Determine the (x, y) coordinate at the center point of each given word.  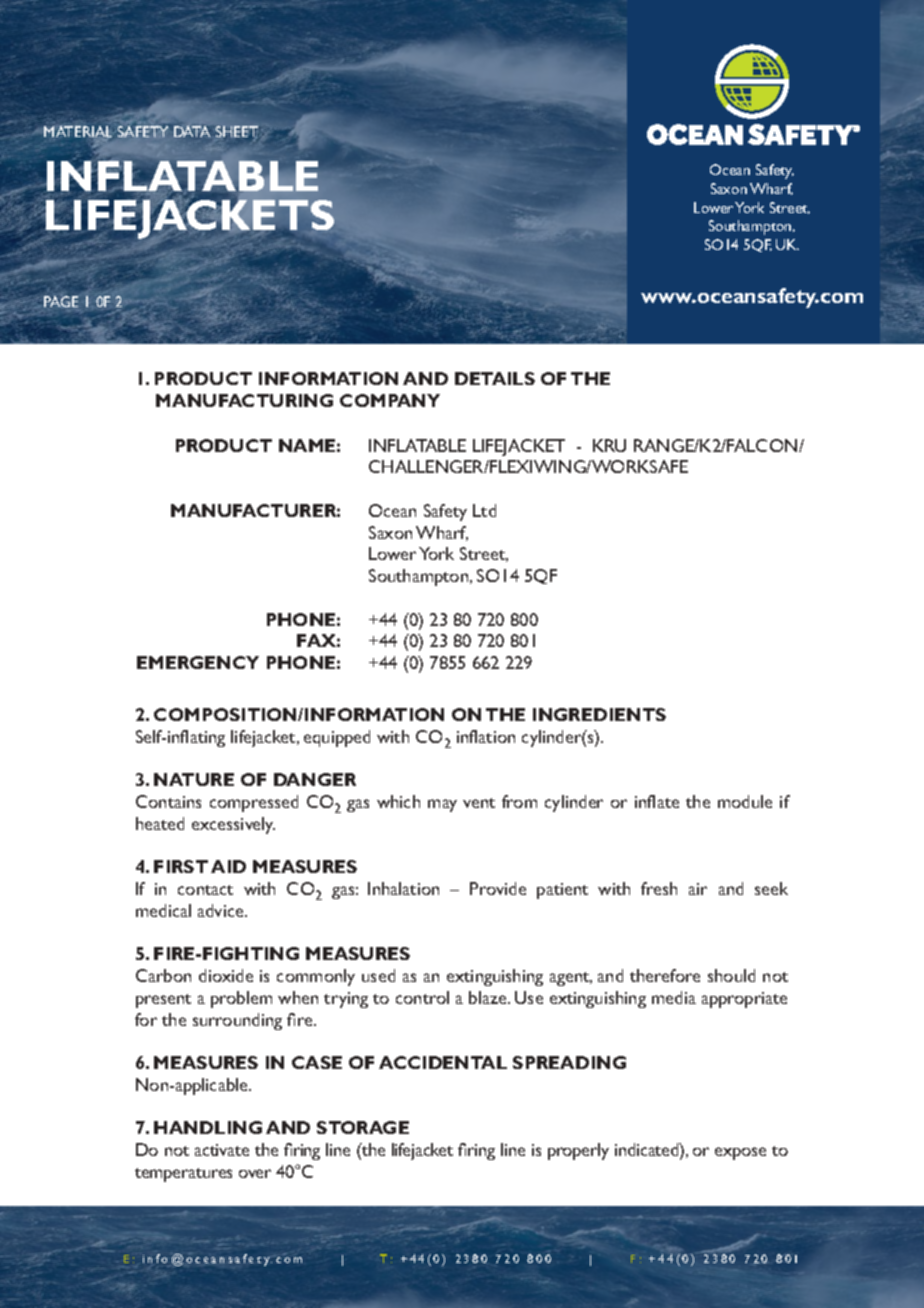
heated (160, 823)
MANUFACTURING (244, 400)
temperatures (183, 1175)
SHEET (237, 132)
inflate (657, 801)
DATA (192, 131)
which (398, 801)
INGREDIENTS (599, 714)
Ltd (484, 510)
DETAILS (495, 378)
